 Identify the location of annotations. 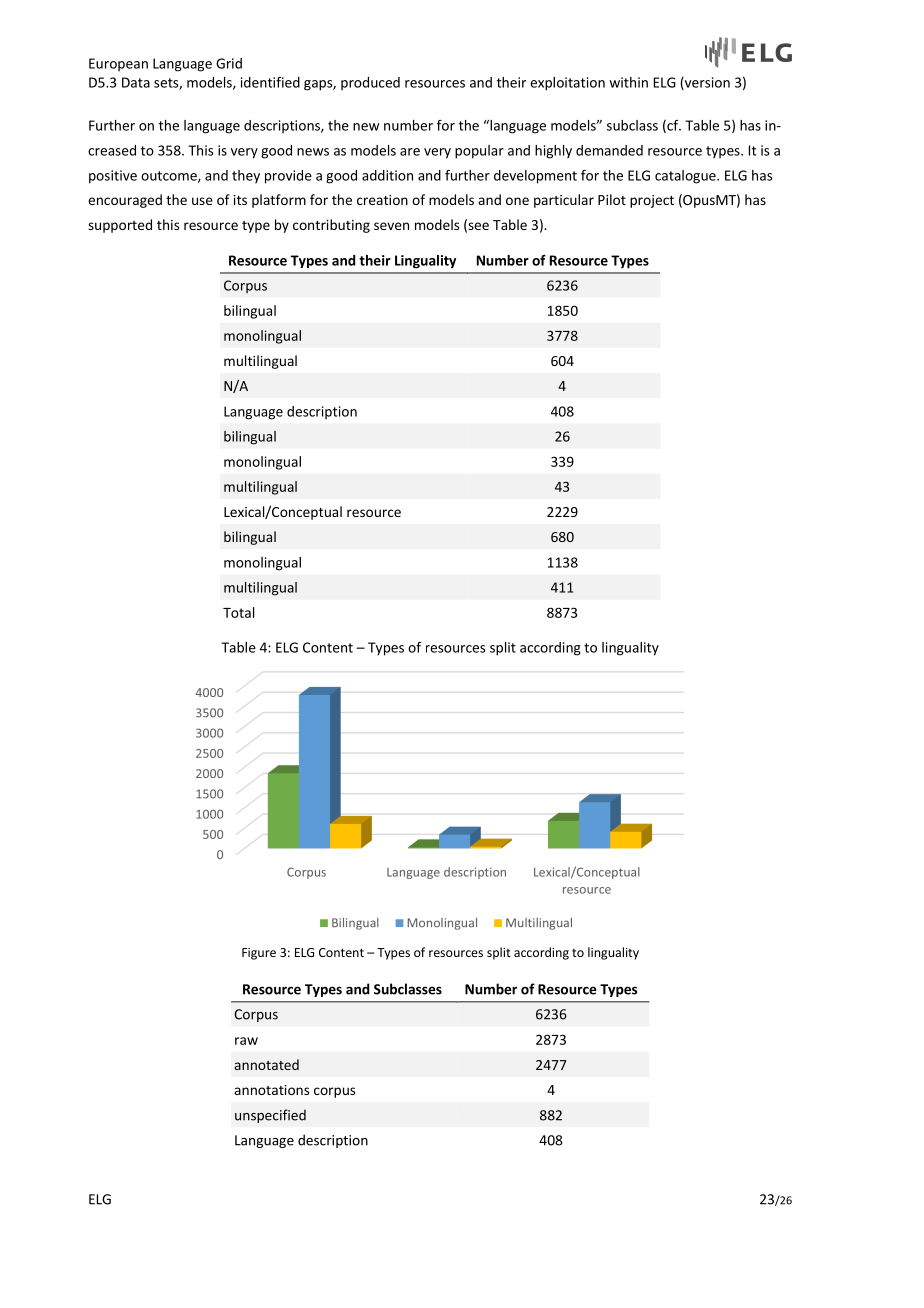
(271, 1090).
